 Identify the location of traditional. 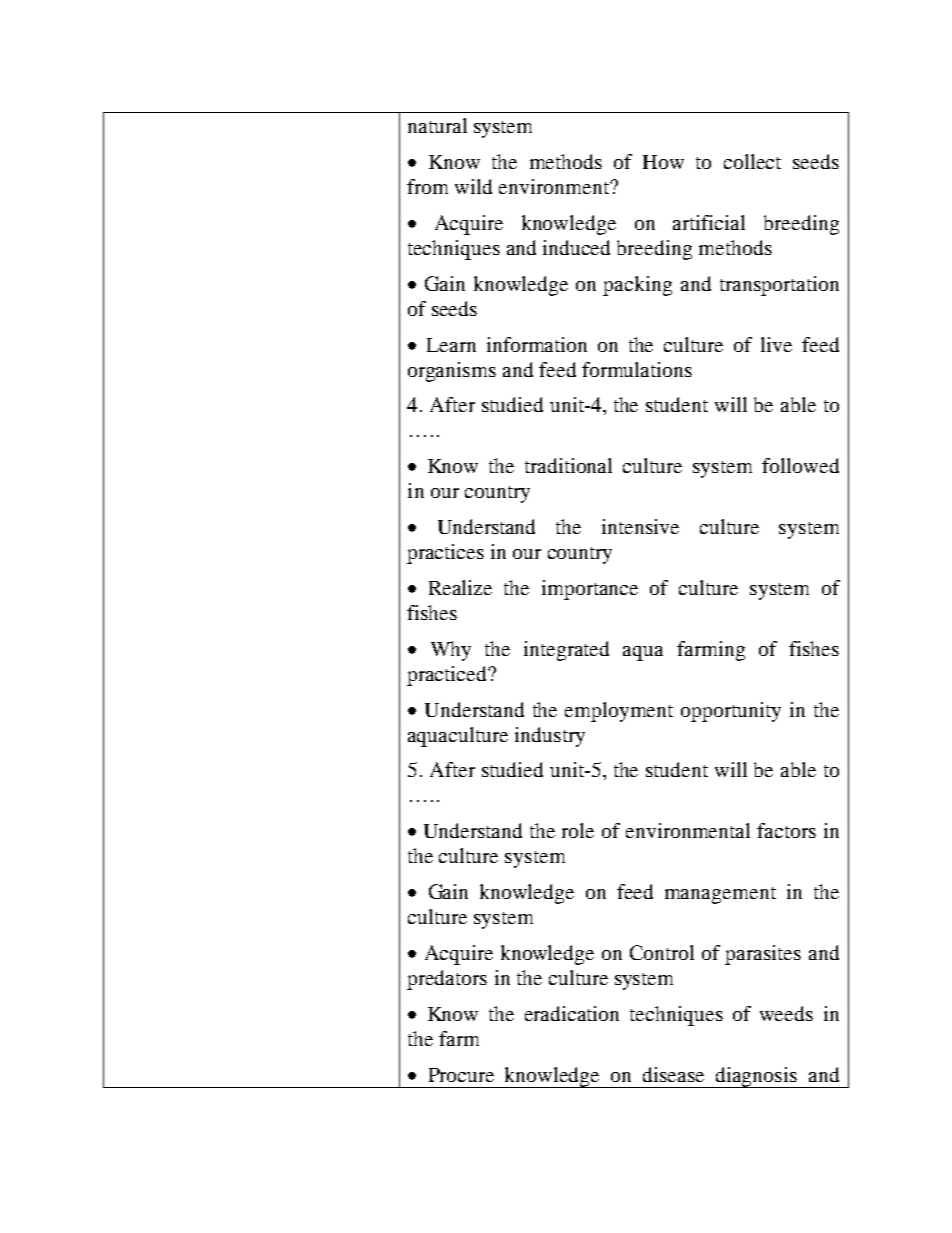
(568, 465).
